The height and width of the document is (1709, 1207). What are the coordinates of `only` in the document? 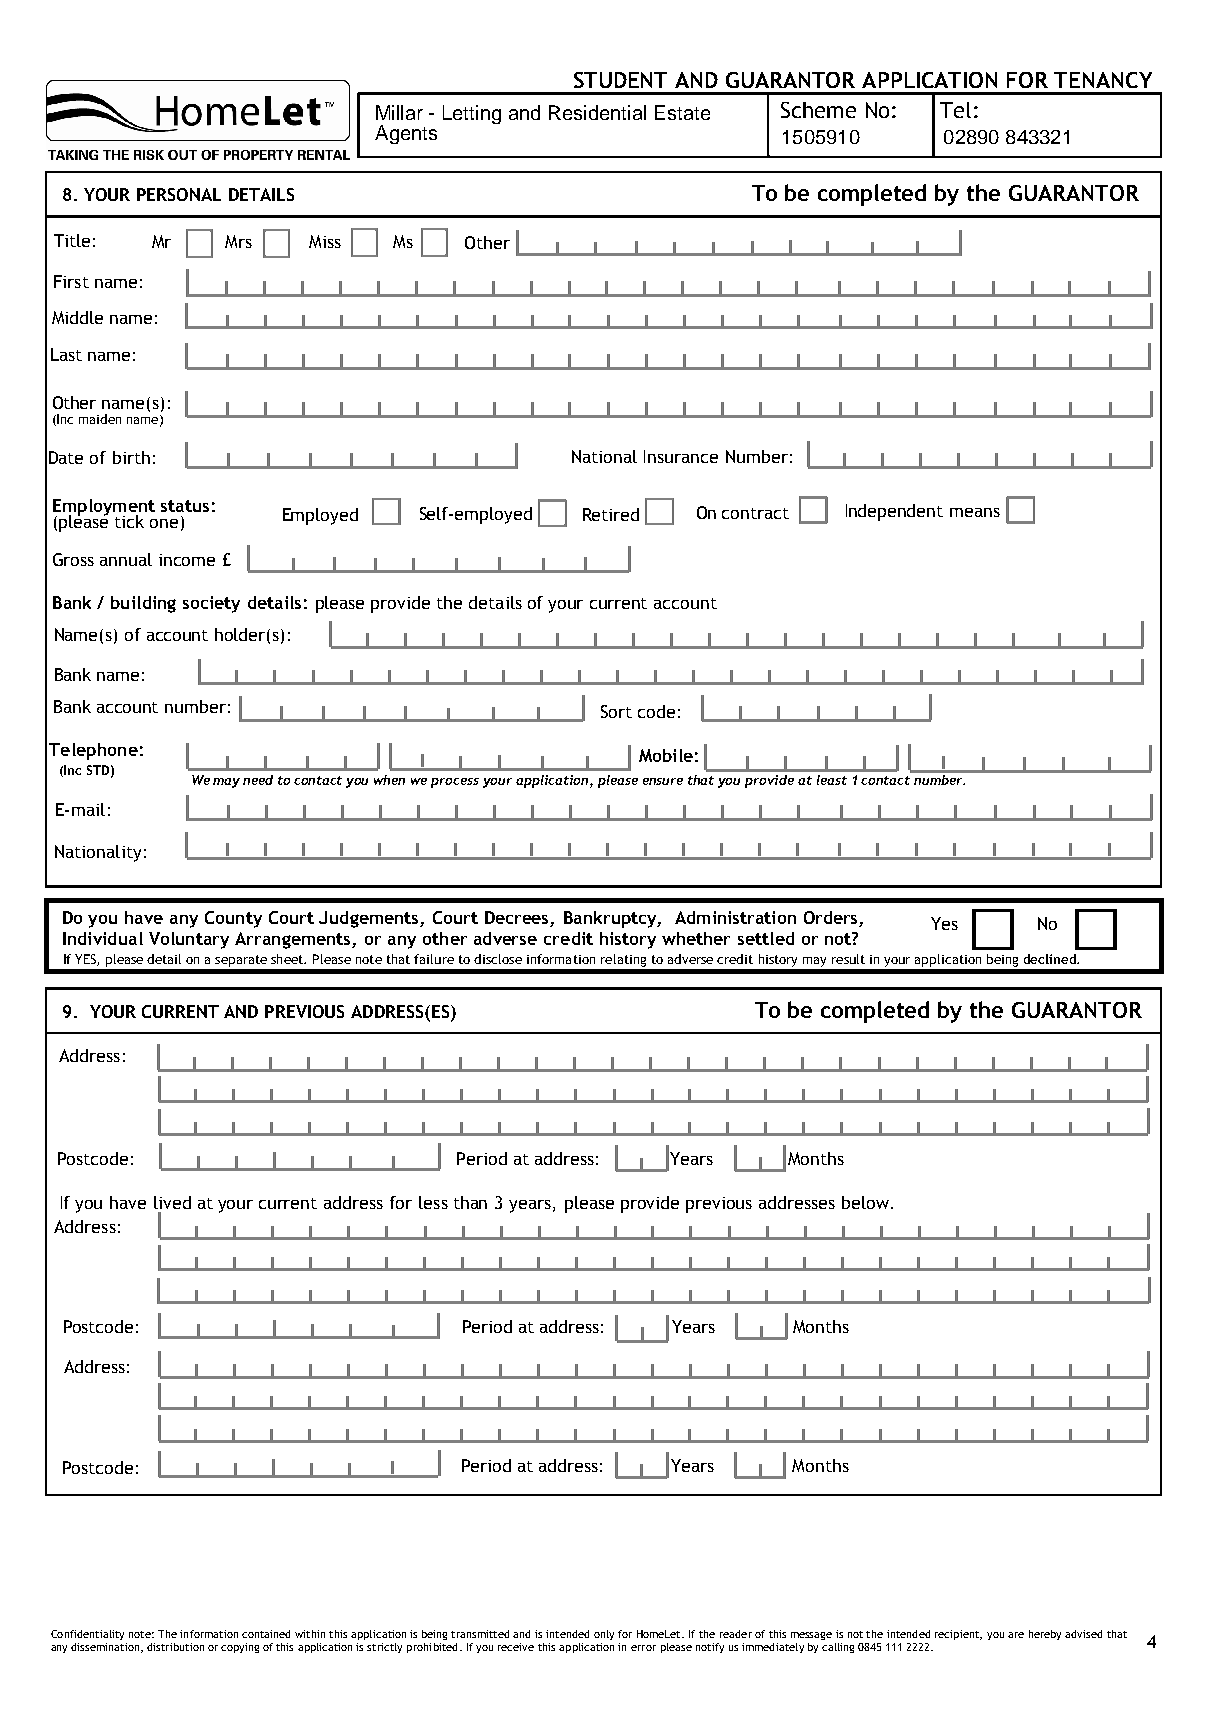 It's located at (604, 1635).
